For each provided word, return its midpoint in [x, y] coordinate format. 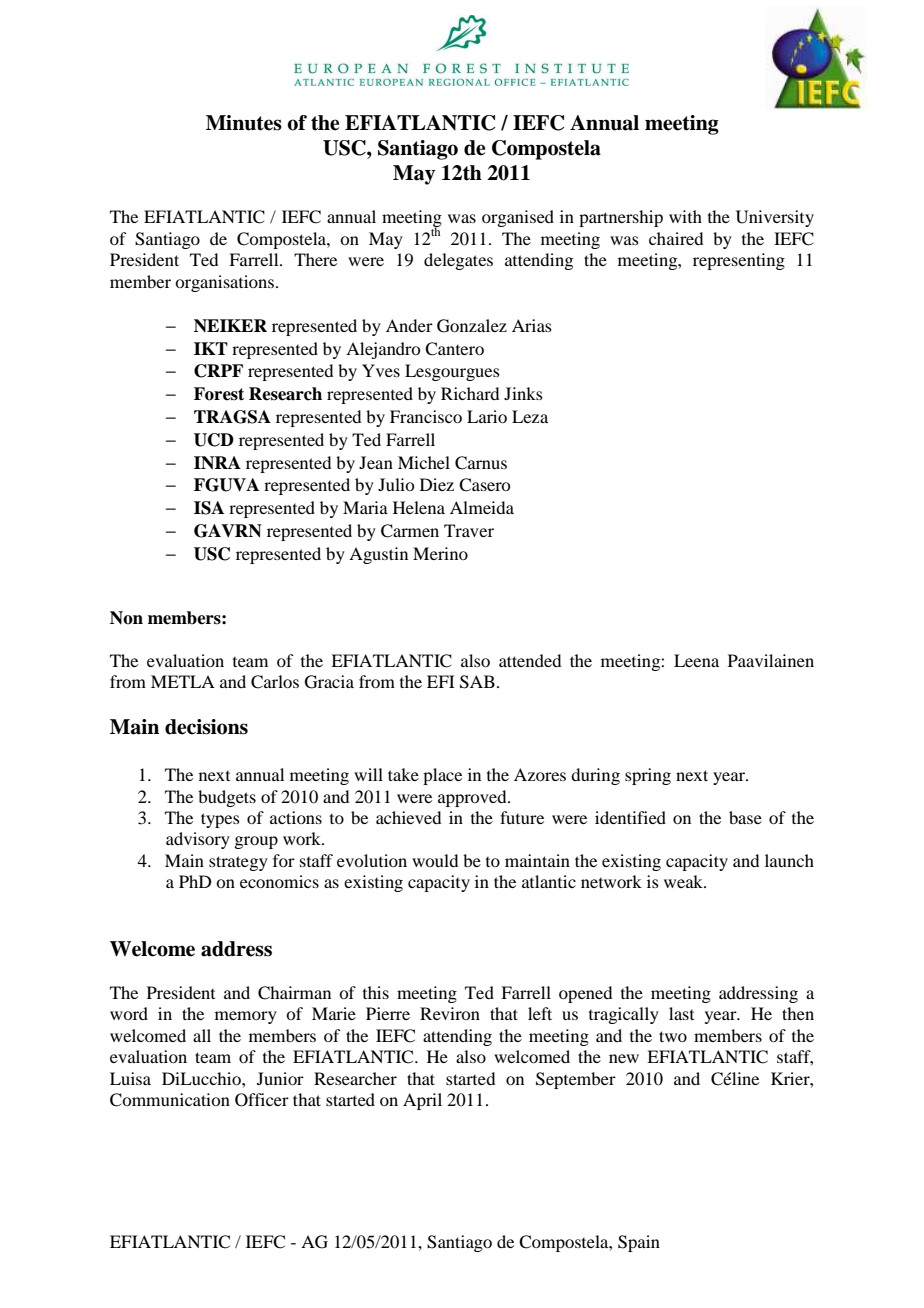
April [422, 1101]
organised [518, 218]
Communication [170, 1100]
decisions [206, 727]
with [685, 216]
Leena [696, 660]
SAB [477, 682]
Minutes [244, 123]
